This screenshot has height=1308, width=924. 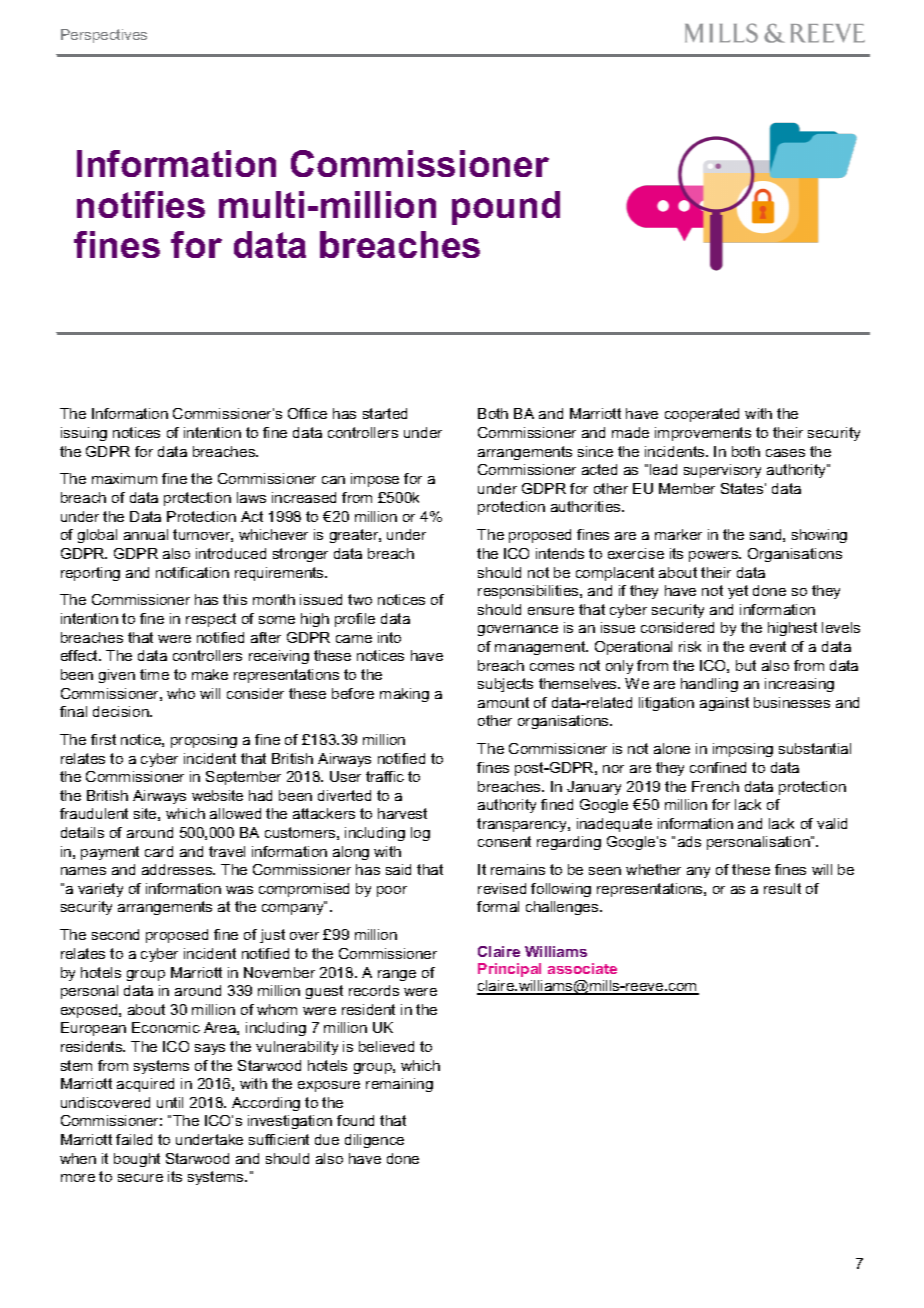 What do you see at coordinates (702, 415) in the screenshot?
I see `cooperated` at bounding box center [702, 415].
